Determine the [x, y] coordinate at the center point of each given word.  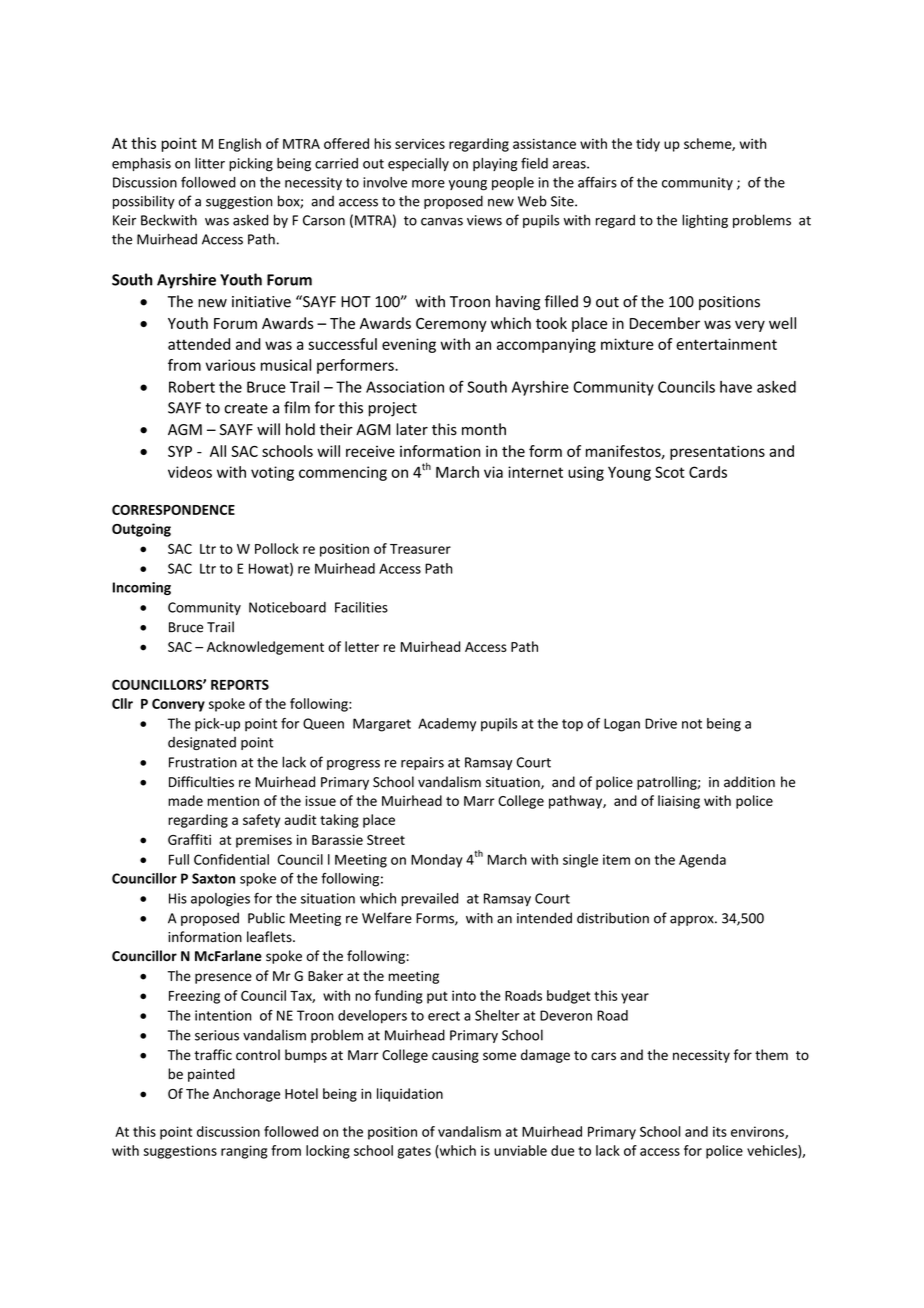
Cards [708, 472]
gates [414, 1152]
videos [190, 472]
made [185, 800]
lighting [705, 221]
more [428, 184]
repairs [422, 763]
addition [749, 782]
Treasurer [420, 549]
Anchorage [246, 1095]
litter [210, 163]
